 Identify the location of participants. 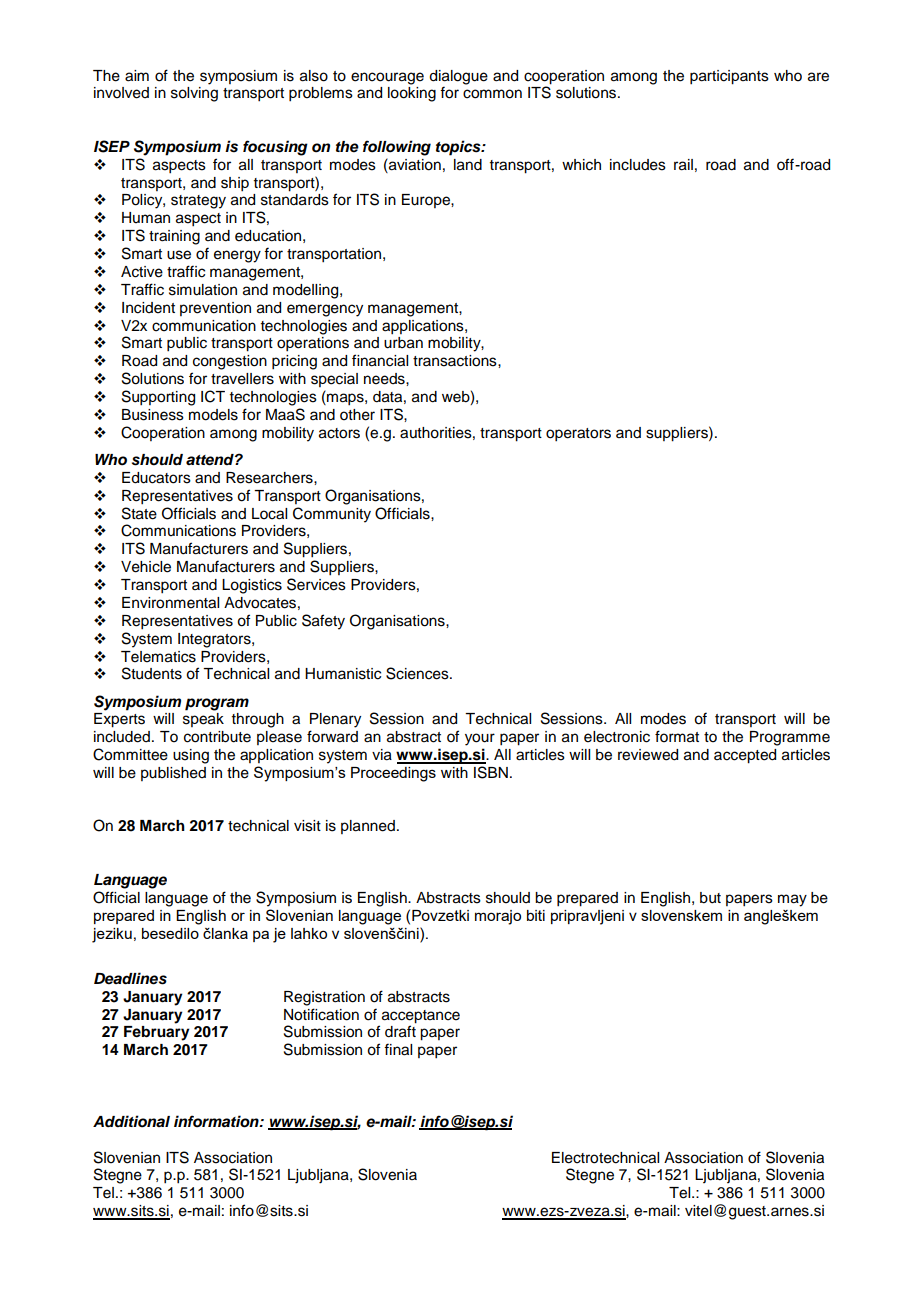
(729, 77).
